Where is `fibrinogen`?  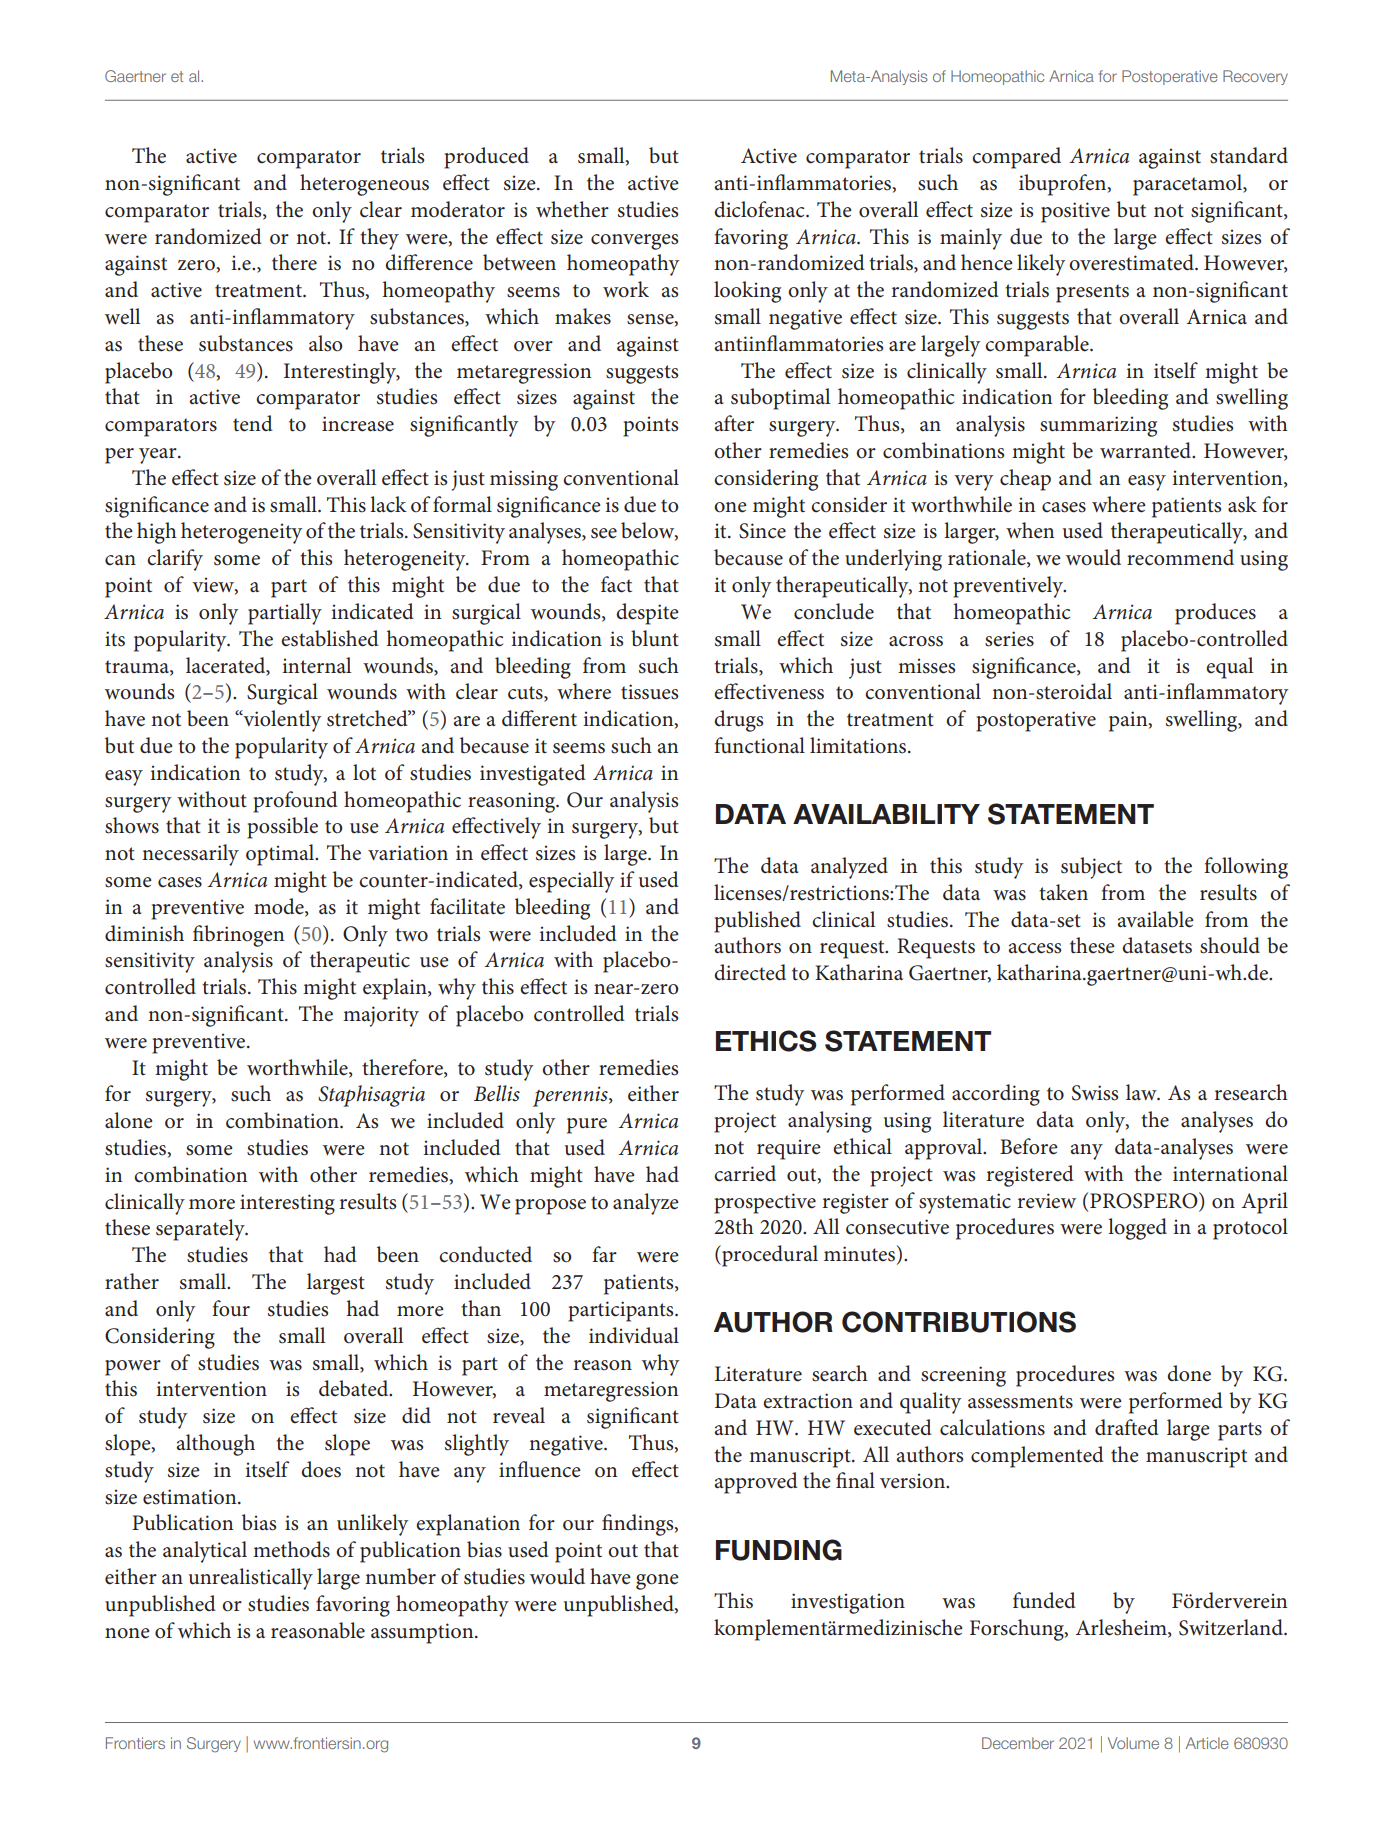
fibrinogen is located at coordinates (238, 936).
